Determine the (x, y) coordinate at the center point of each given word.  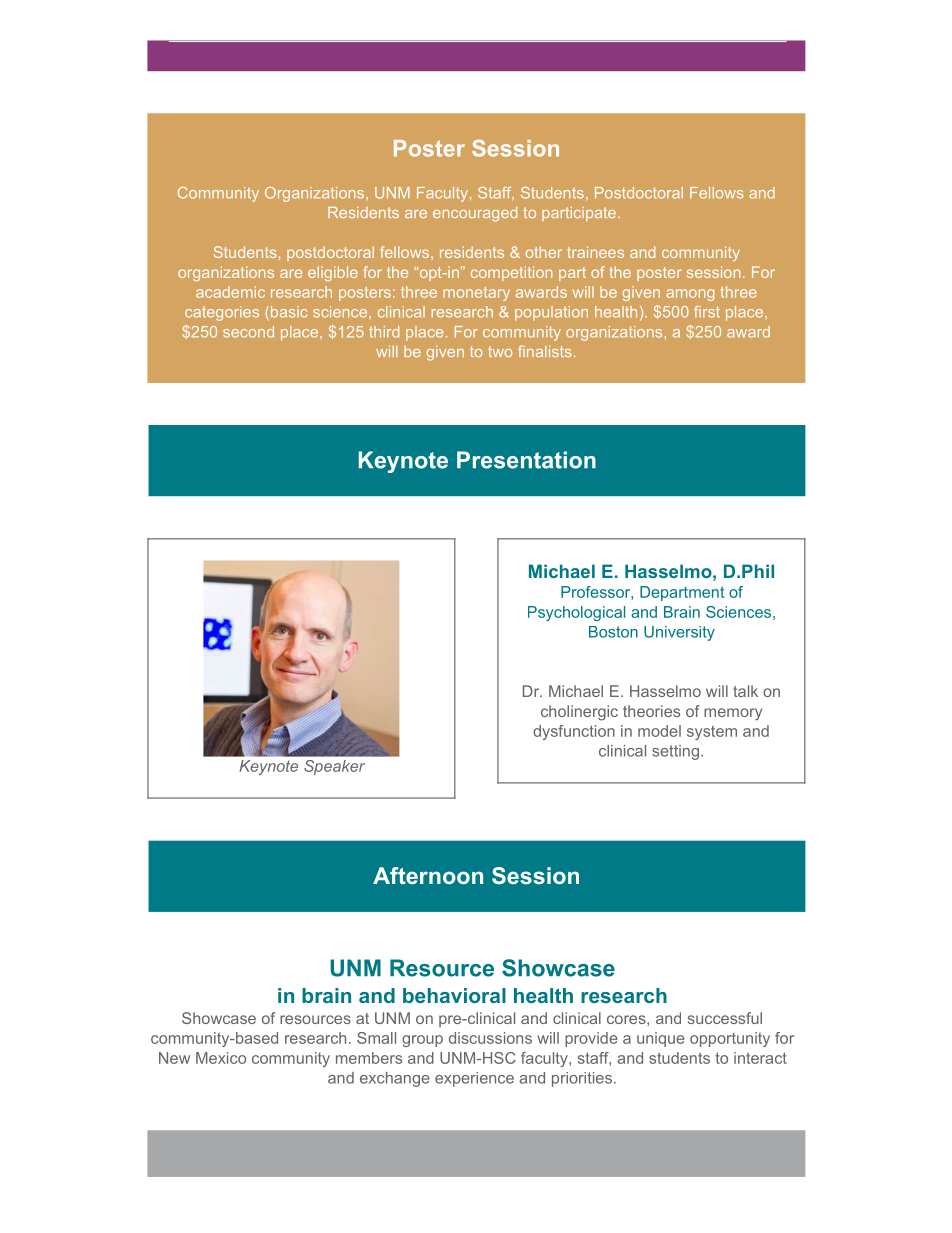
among (690, 295)
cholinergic (579, 713)
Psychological (576, 613)
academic (230, 292)
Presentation (526, 460)
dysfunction (574, 732)
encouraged (475, 214)
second (248, 332)
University (679, 633)
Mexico (221, 1058)
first (707, 312)
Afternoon (428, 875)
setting (675, 752)
